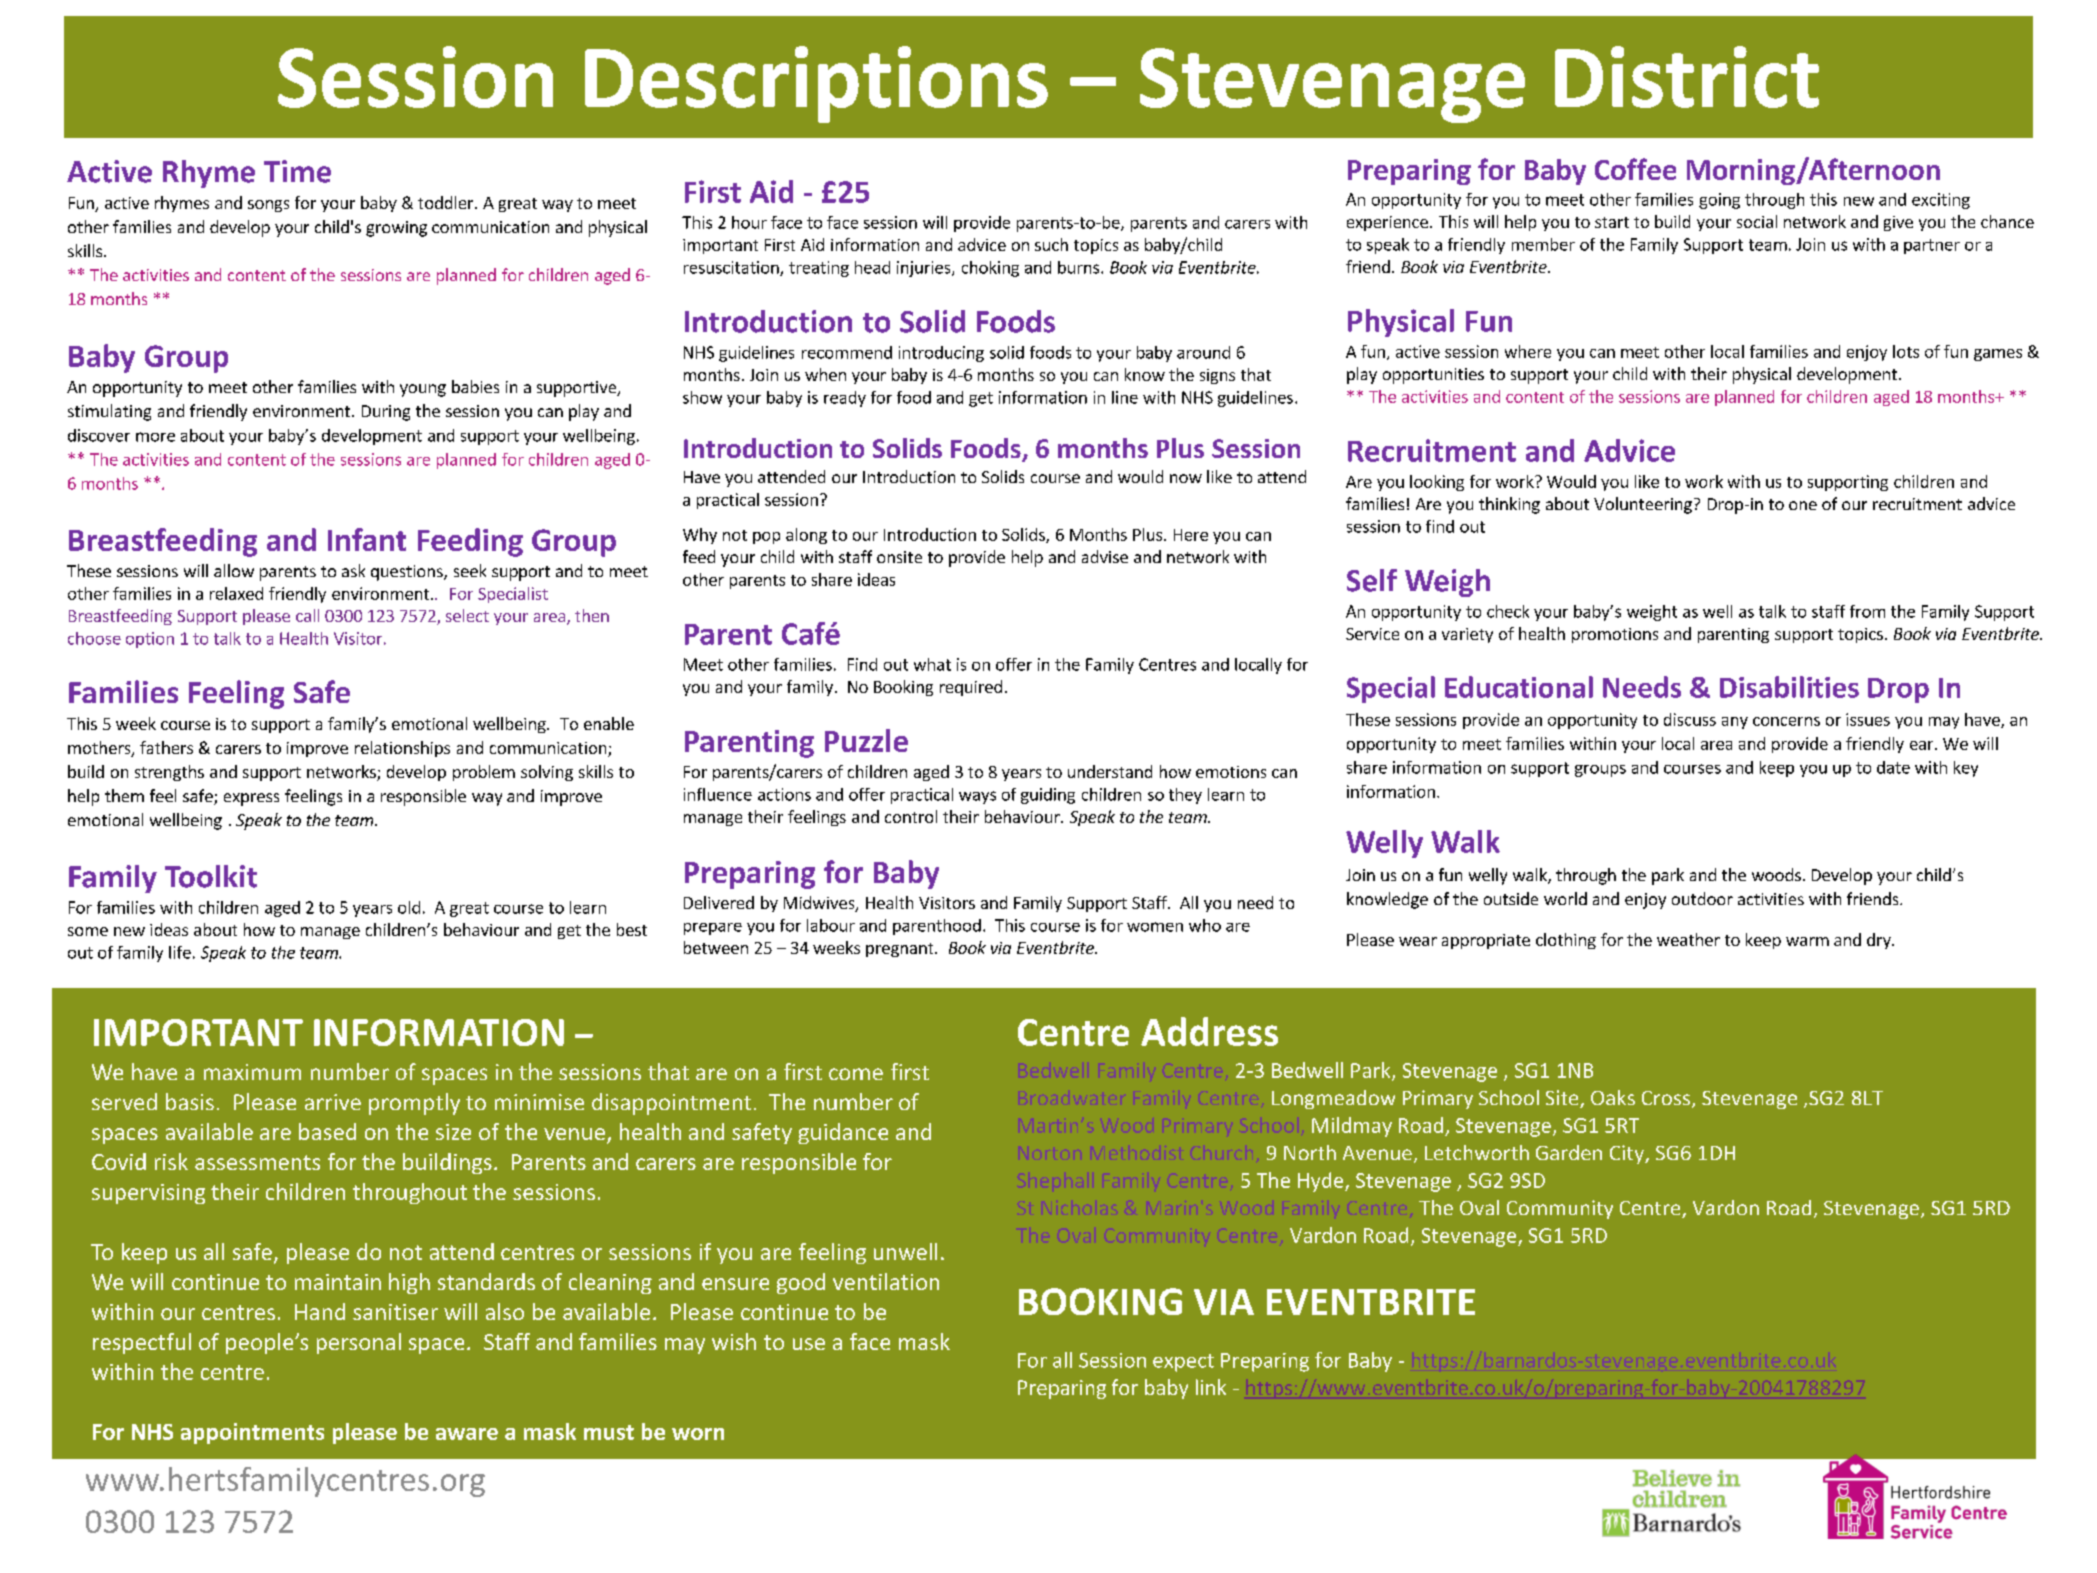 The image size is (2097, 1573). What do you see at coordinates (402, 749) in the page?
I see `relationships` at bounding box center [402, 749].
